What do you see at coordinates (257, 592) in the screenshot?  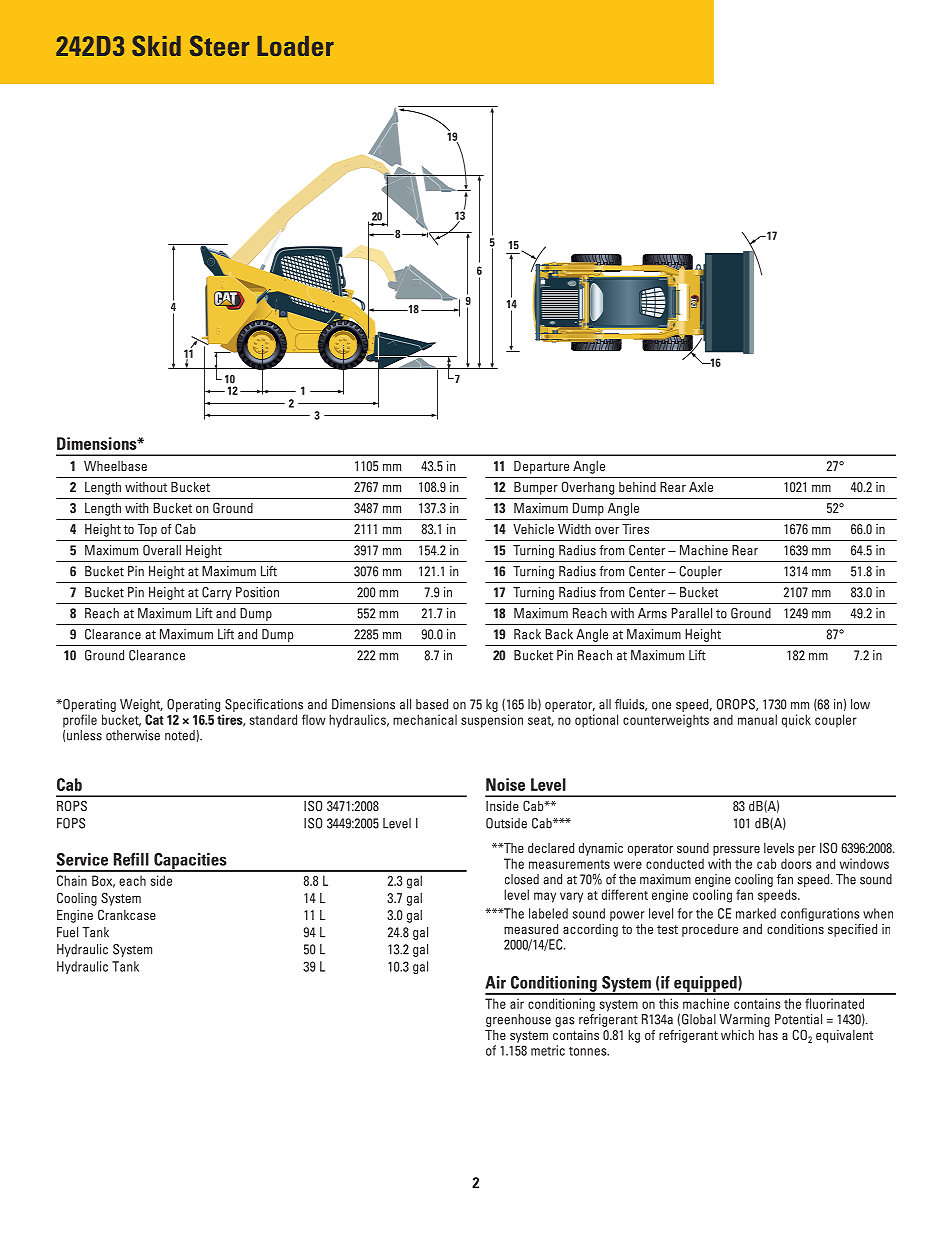 I see `Position` at bounding box center [257, 592].
